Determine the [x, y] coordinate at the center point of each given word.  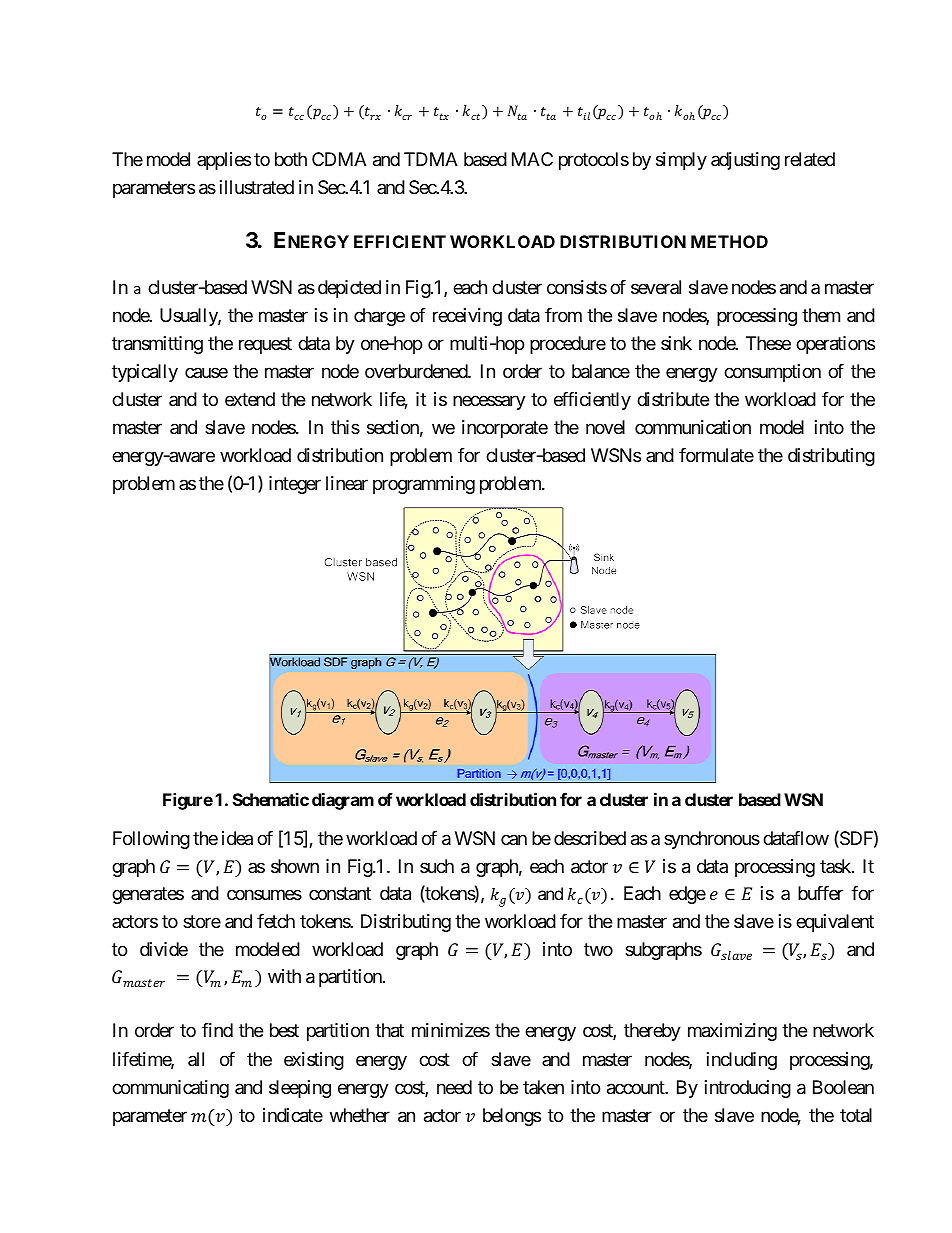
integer [295, 485]
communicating [170, 1089]
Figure [188, 801]
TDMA [431, 159]
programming [424, 485]
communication [693, 427]
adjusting [745, 161]
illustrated [257, 187]
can [514, 840]
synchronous [712, 840]
